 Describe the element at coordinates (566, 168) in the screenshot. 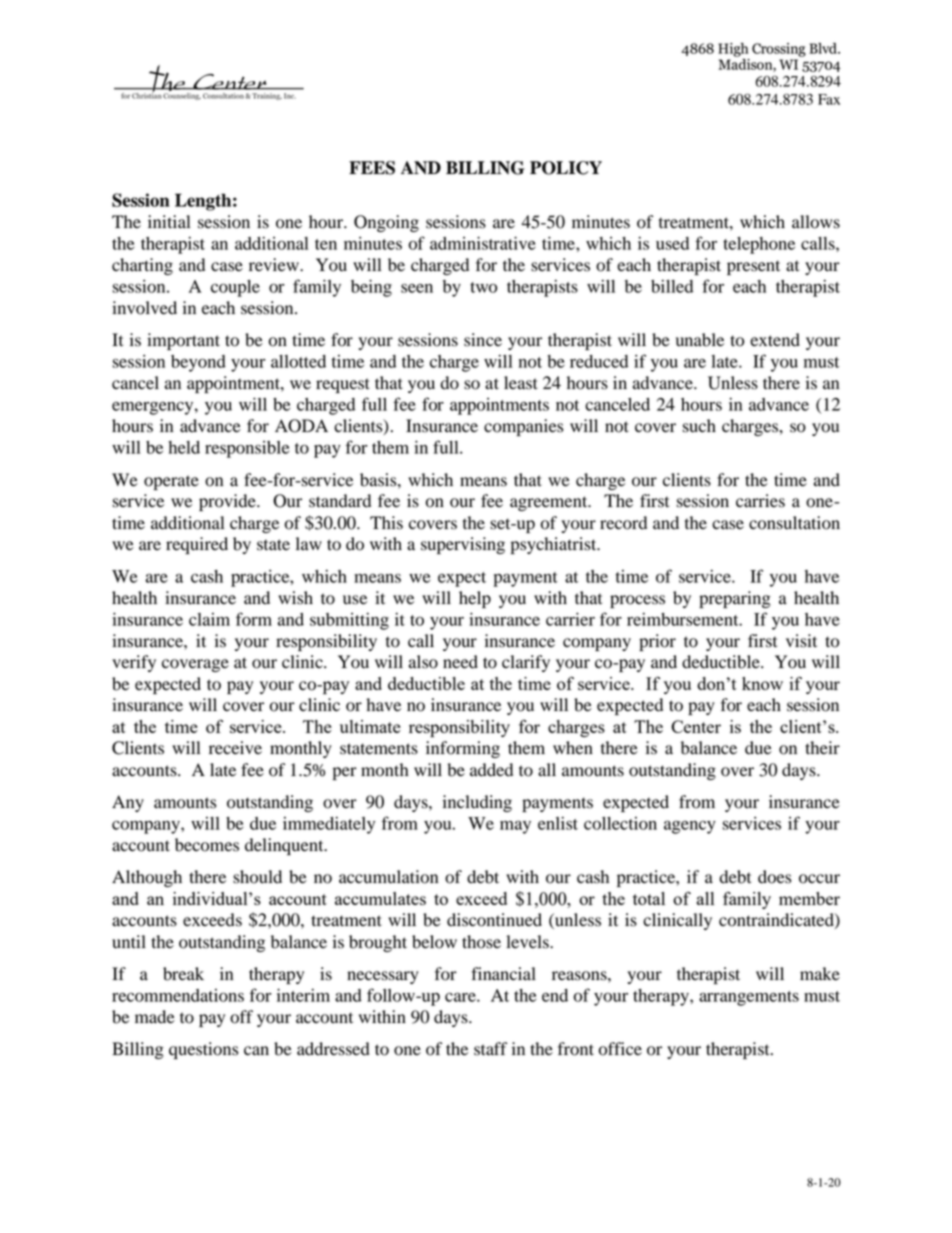

I see `POLICY` at that location.
